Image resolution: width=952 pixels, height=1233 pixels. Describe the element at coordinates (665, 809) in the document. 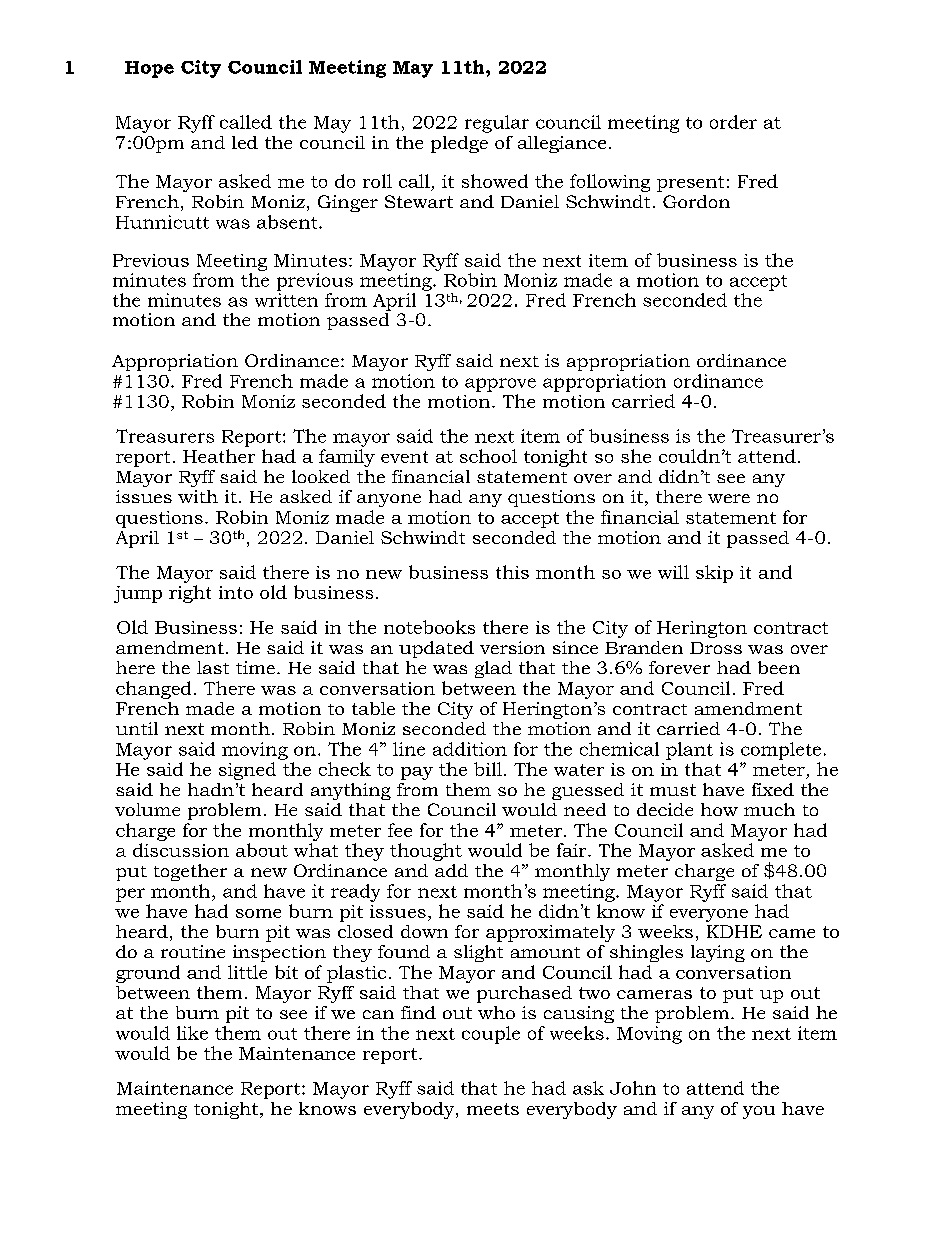

I see `decide` at that location.
